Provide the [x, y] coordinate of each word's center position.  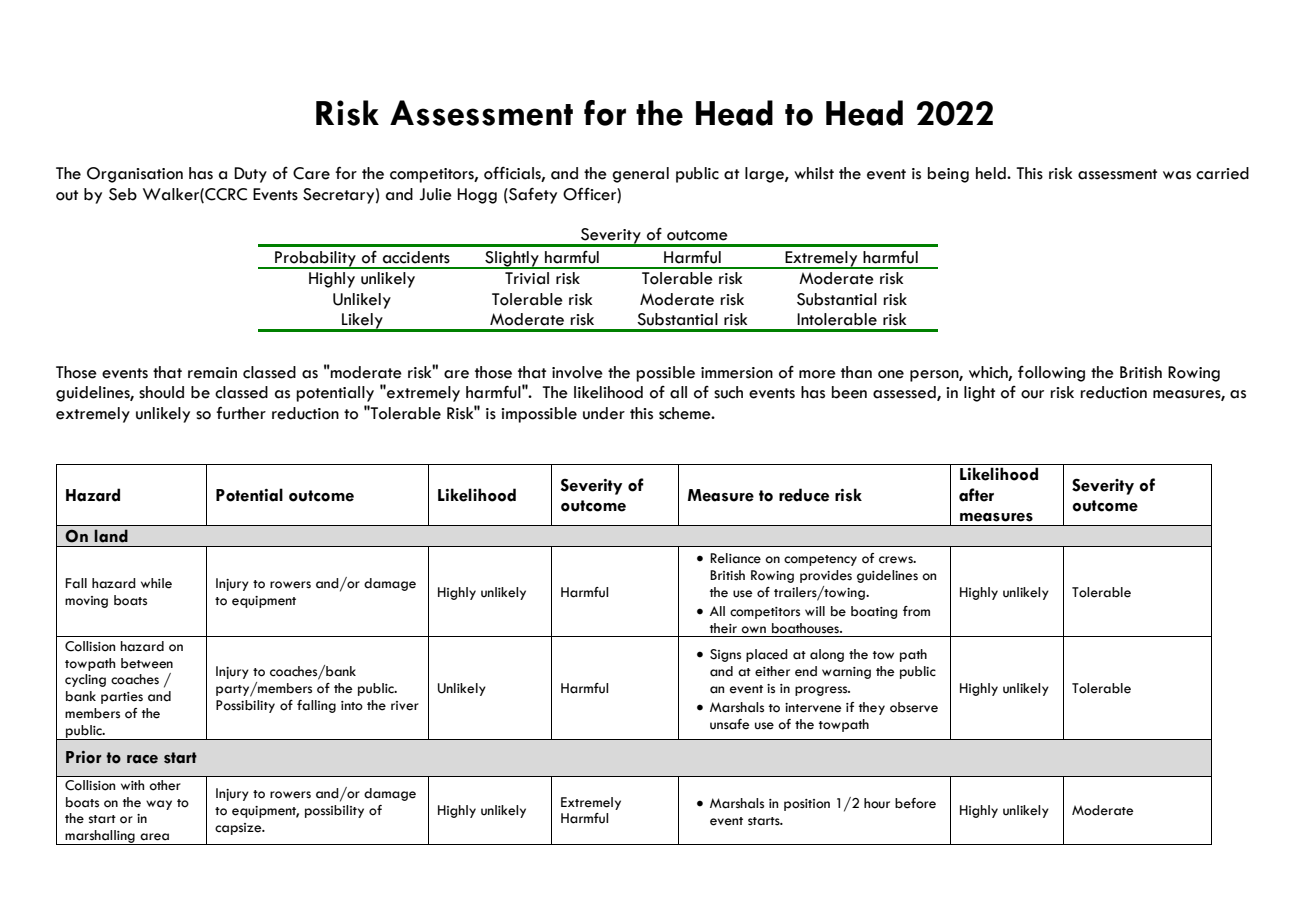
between [147, 663]
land [111, 536]
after [976, 495]
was [1177, 175]
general [640, 175]
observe [914, 707]
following [1051, 374]
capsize [239, 829]
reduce [804, 495]
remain [212, 373]
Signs [725, 655]
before [915, 803]
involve [577, 372]
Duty [250, 175]
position [807, 805]
